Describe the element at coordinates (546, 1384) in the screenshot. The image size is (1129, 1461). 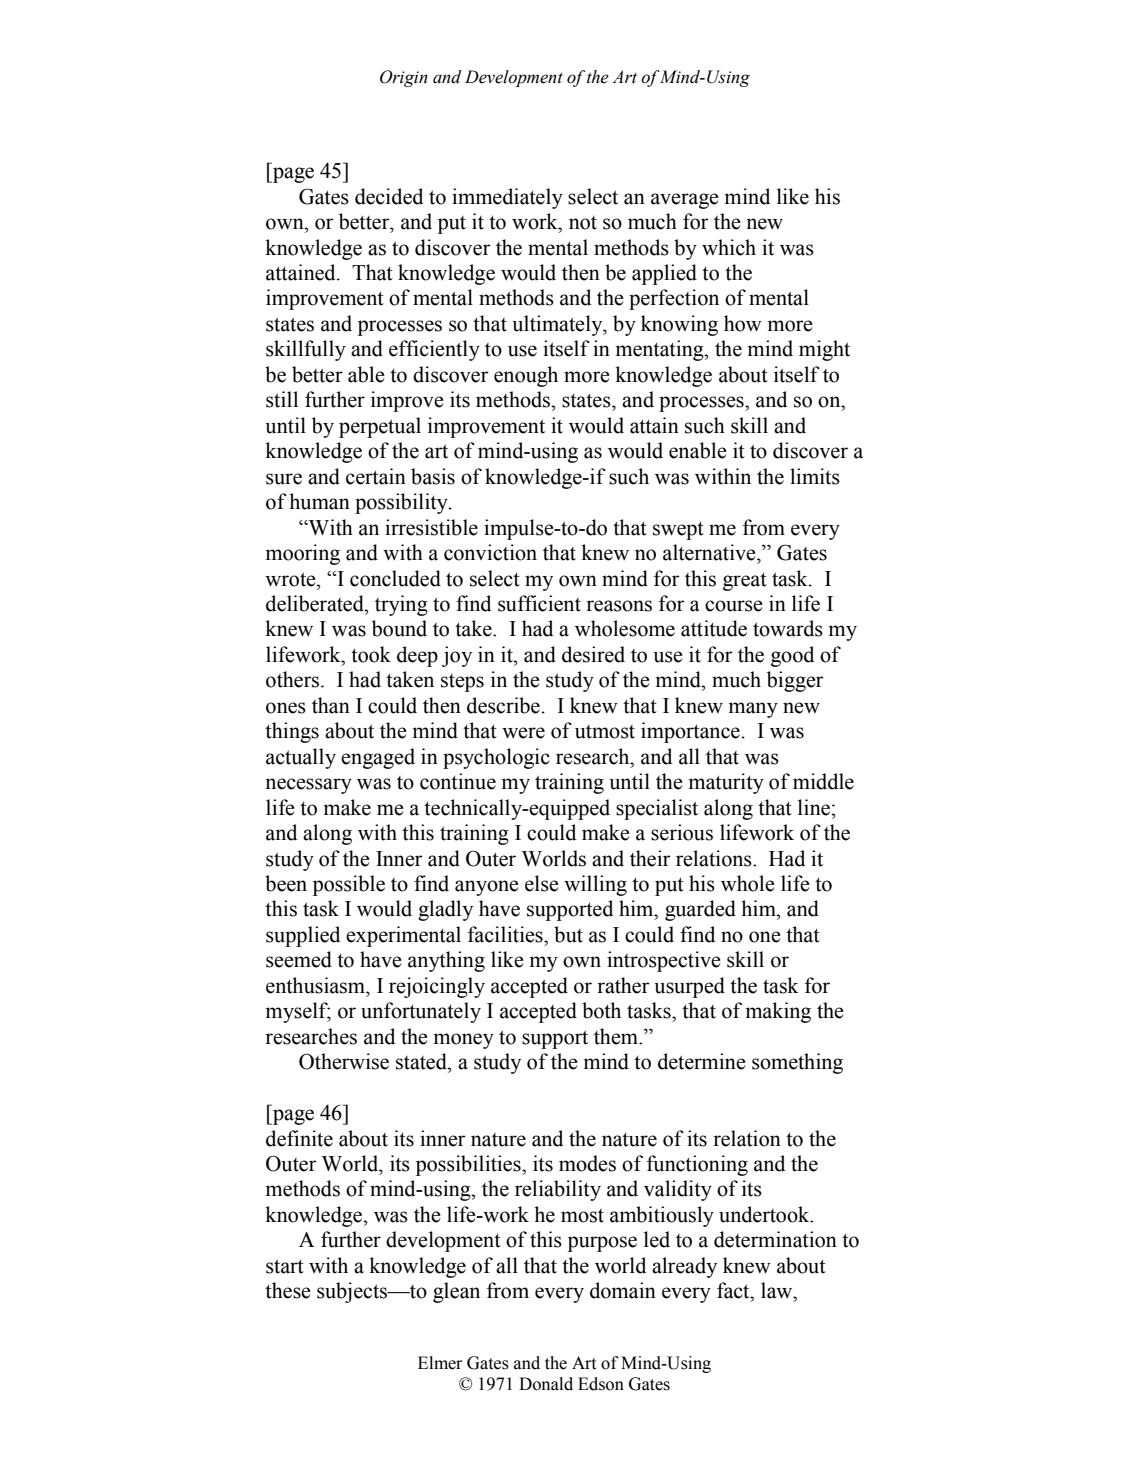
I see `Donald` at that location.
